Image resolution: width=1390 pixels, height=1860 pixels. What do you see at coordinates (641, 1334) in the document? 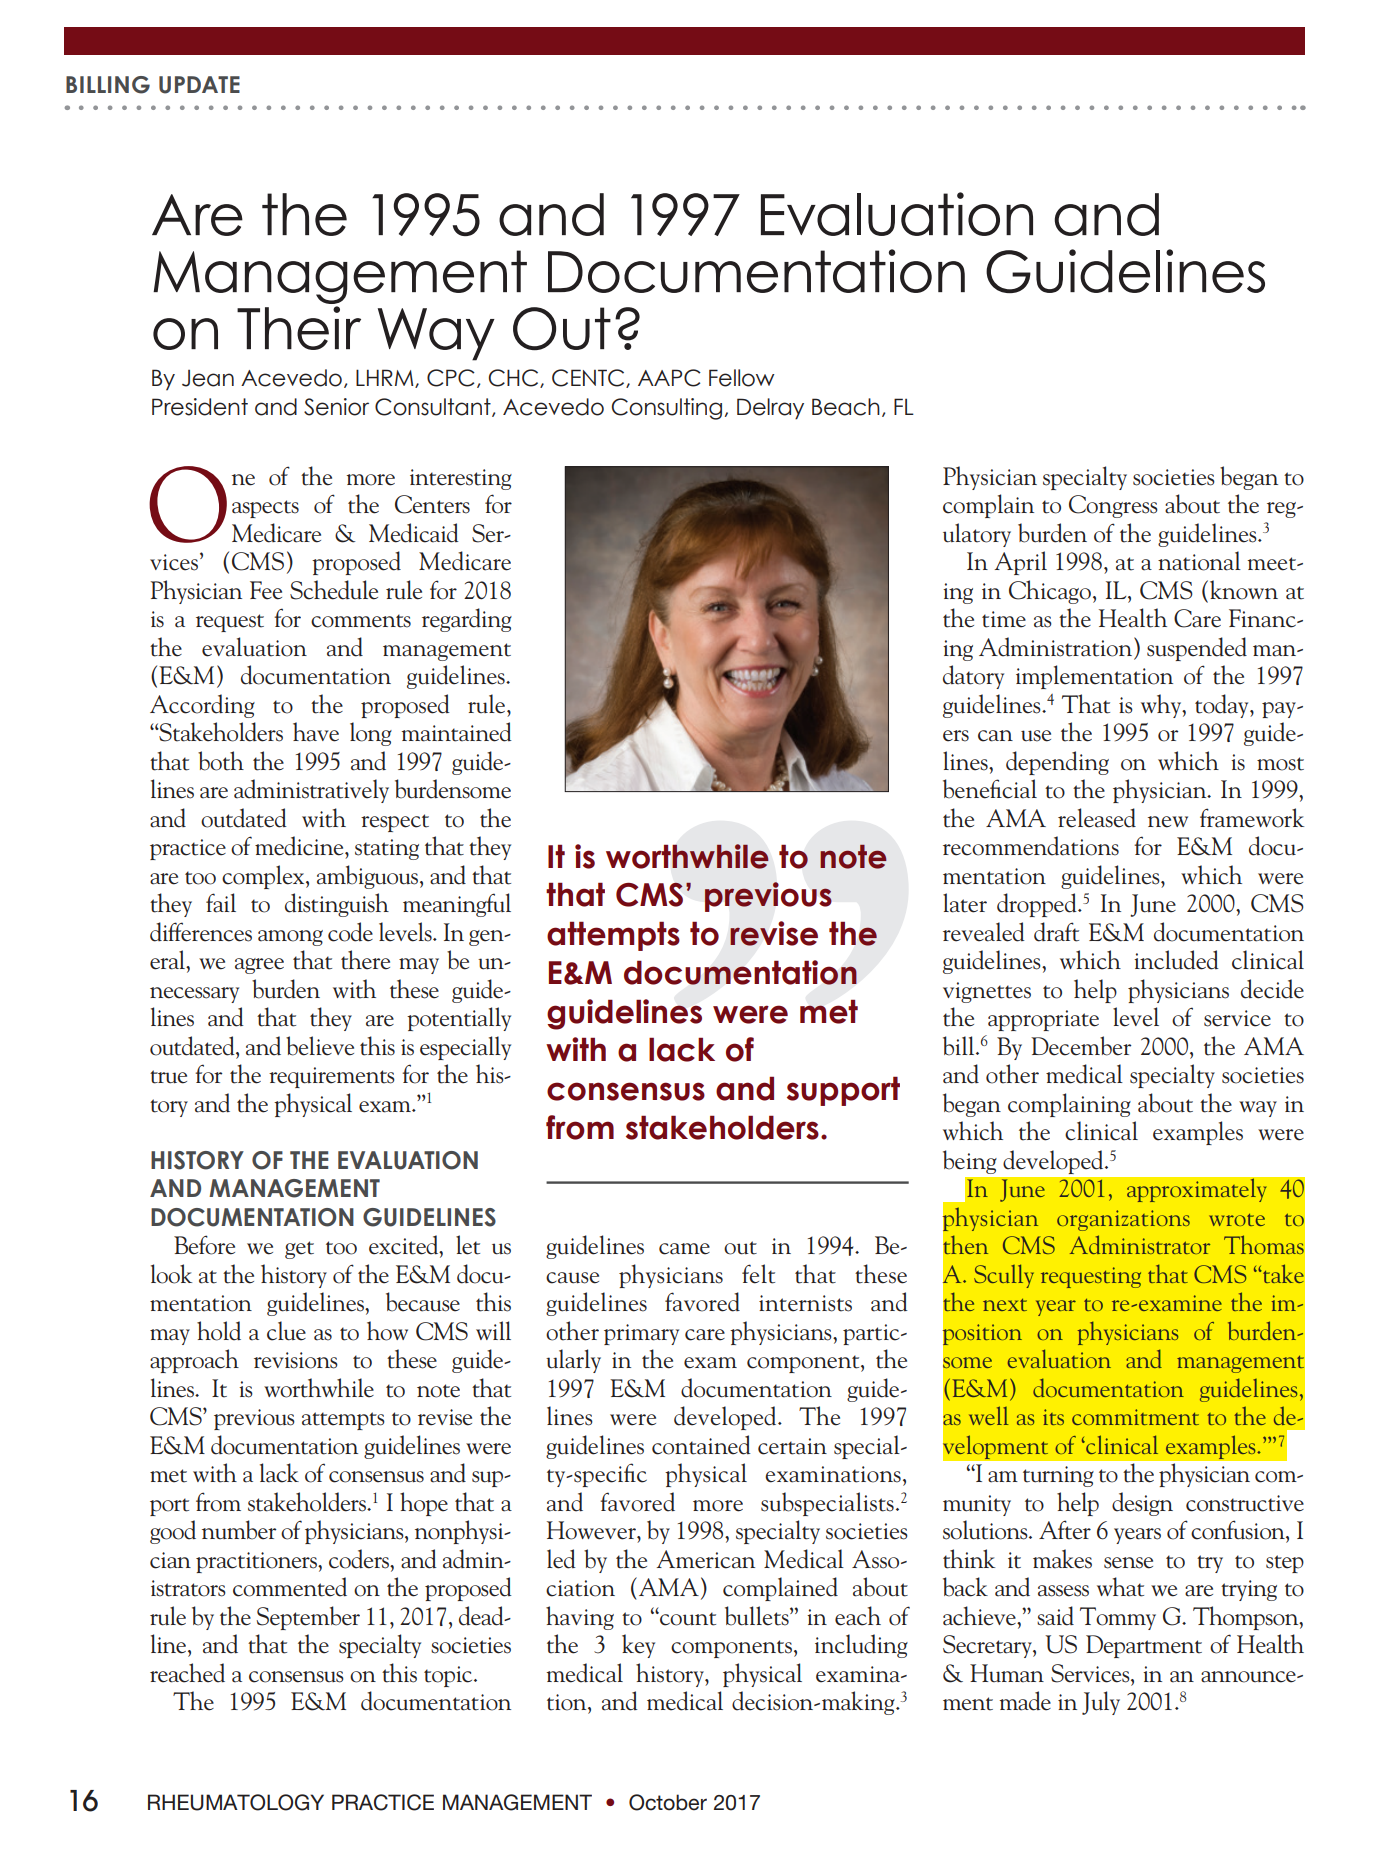
I see `primary` at bounding box center [641, 1334].
